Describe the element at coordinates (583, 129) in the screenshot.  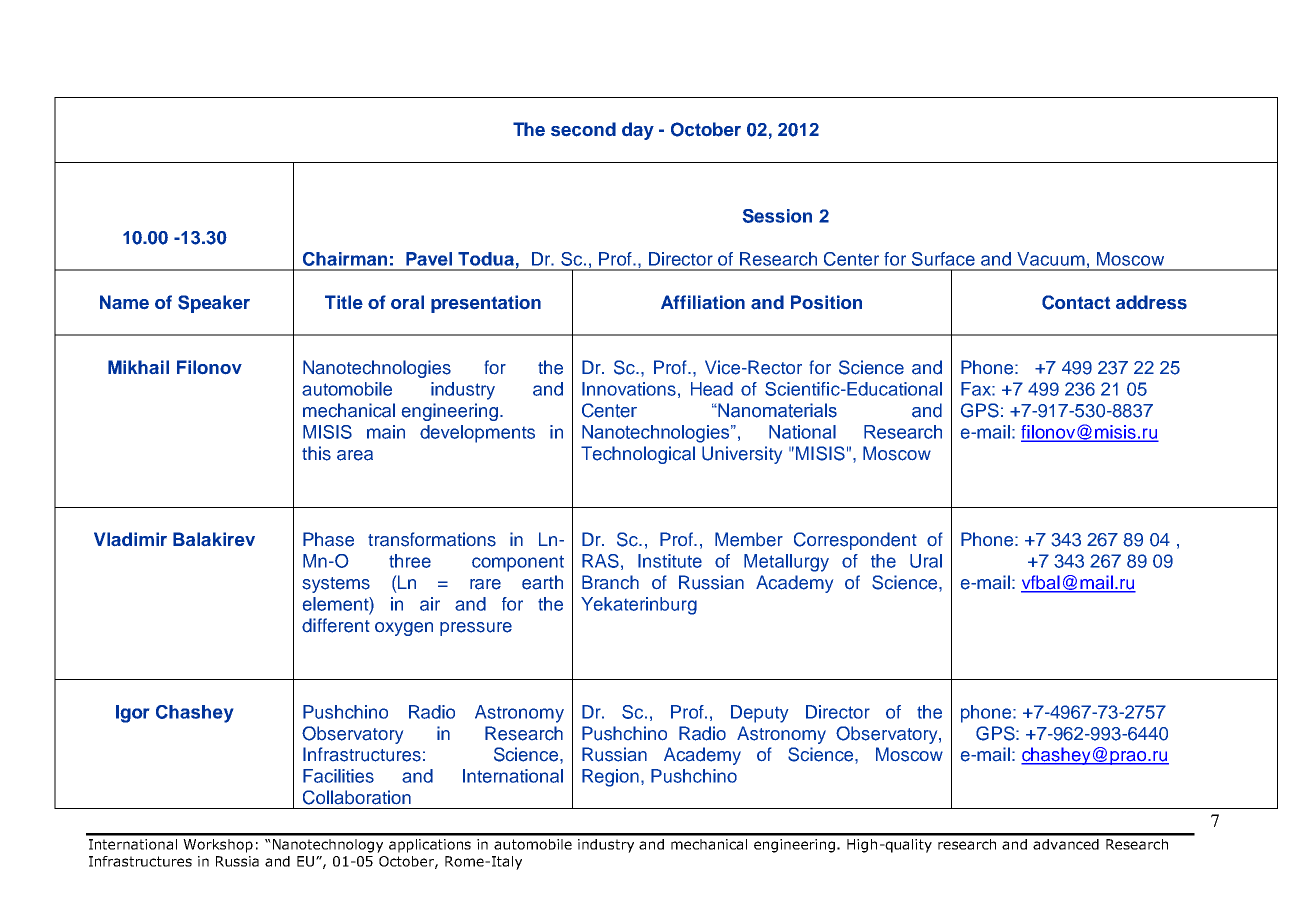
I see `second` at that location.
